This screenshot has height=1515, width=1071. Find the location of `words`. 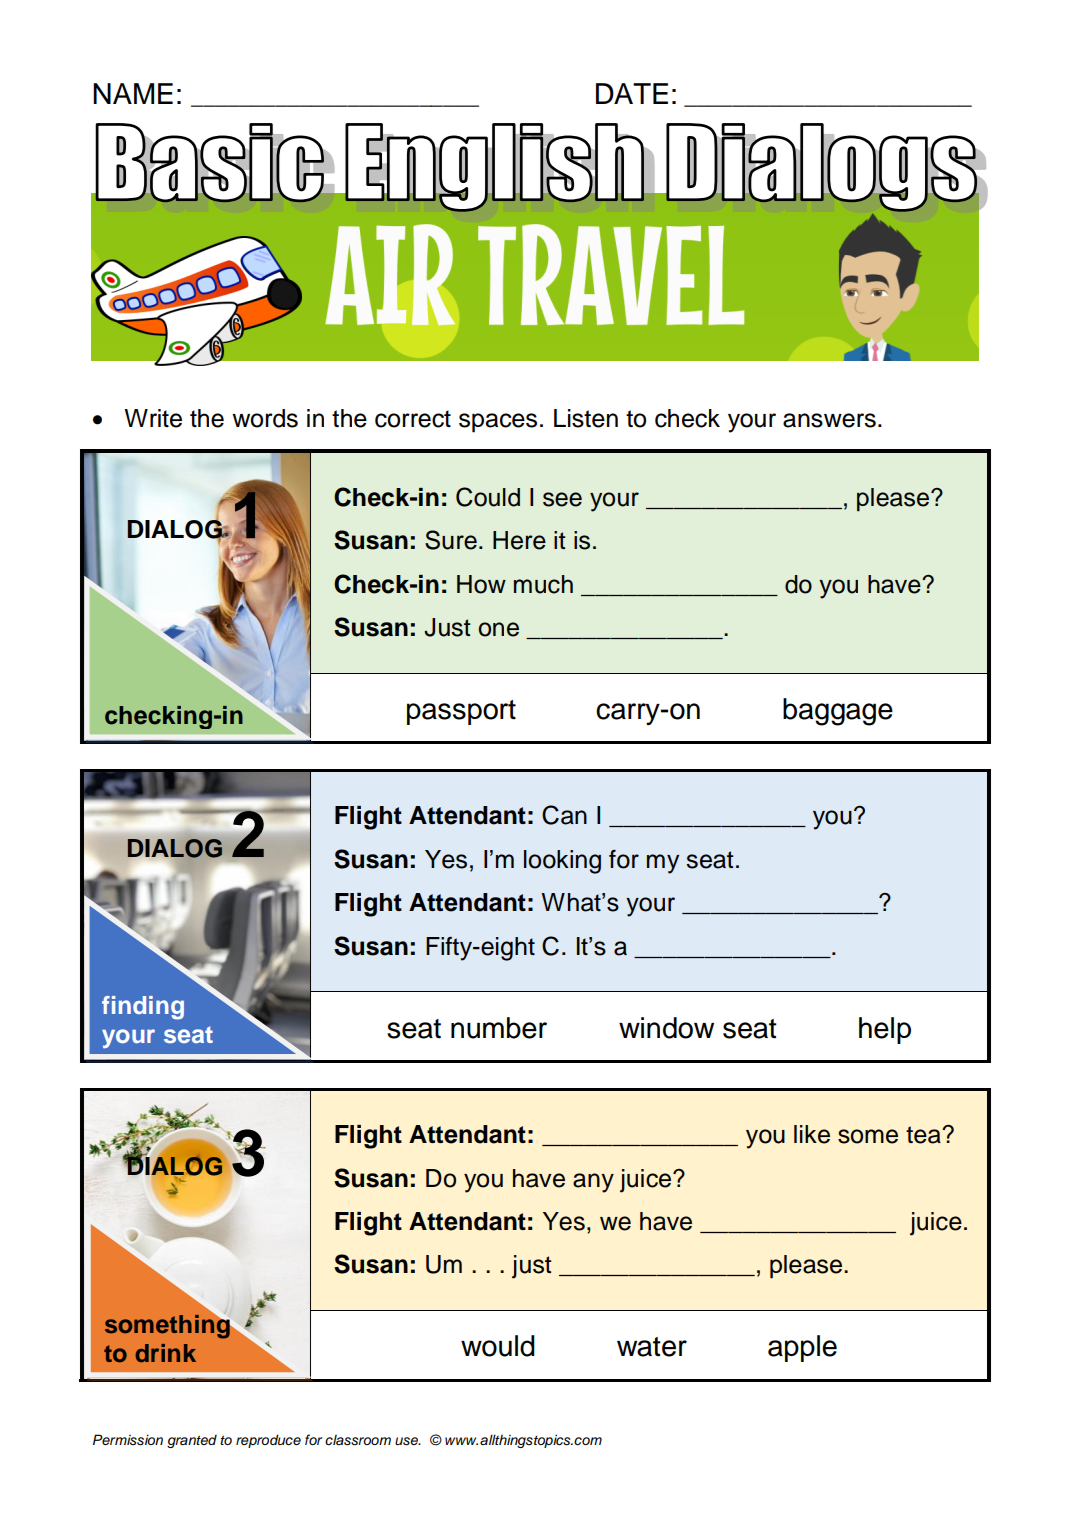

words is located at coordinates (265, 418).
